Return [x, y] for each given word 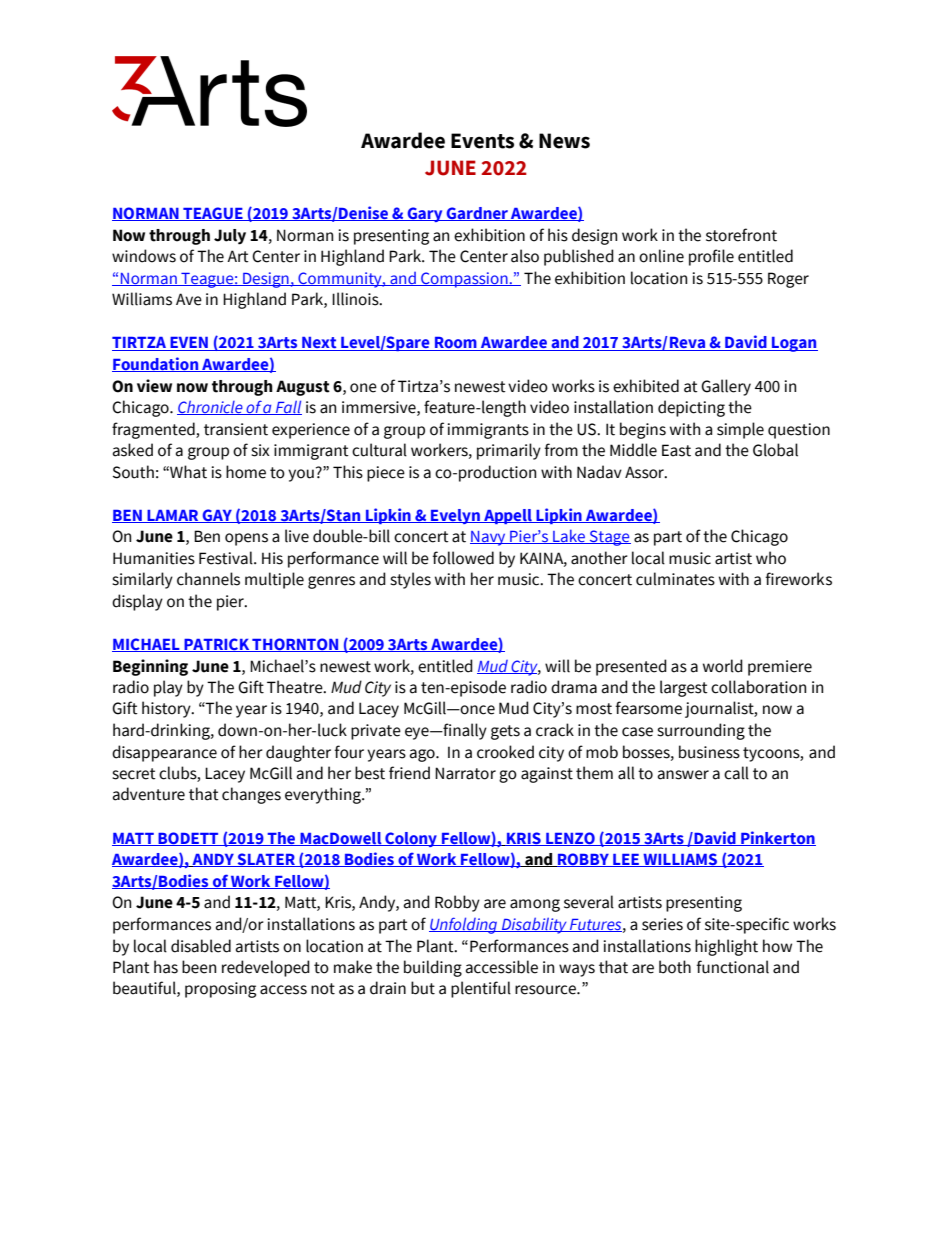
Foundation [156, 364]
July [230, 237]
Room [456, 344]
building [433, 968]
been [199, 967]
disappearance [164, 753]
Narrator [465, 773]
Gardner [477, 214]
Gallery [726, 387]
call [736, 773]
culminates [675, 579]
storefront [741, 235]
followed [463, 558]
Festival [227, 558]
